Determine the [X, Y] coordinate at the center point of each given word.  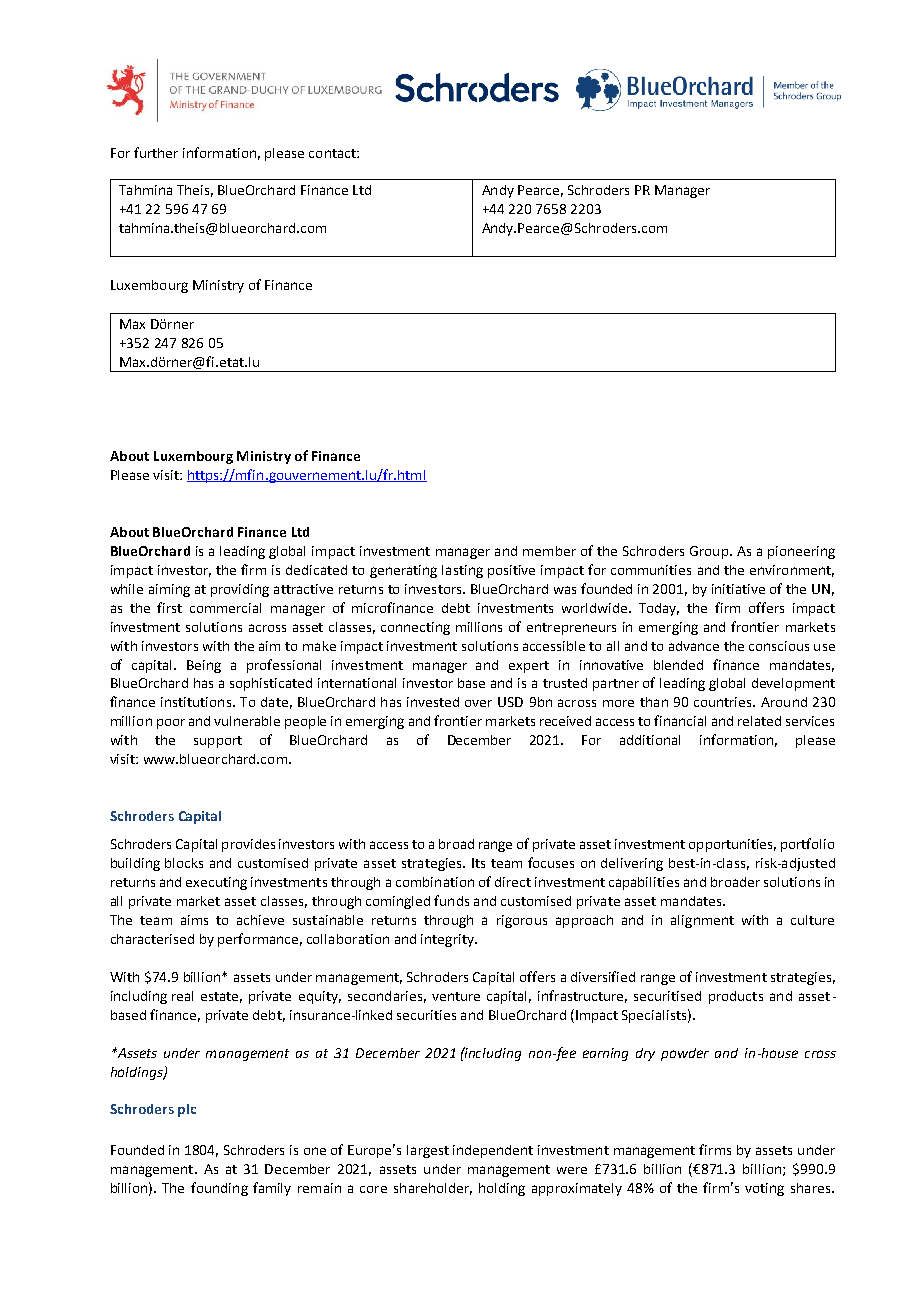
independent [493, 1151]
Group [709, 552]
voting [764, 1189]
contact [333, 153]
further [156, 152]
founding [219, 1189]
